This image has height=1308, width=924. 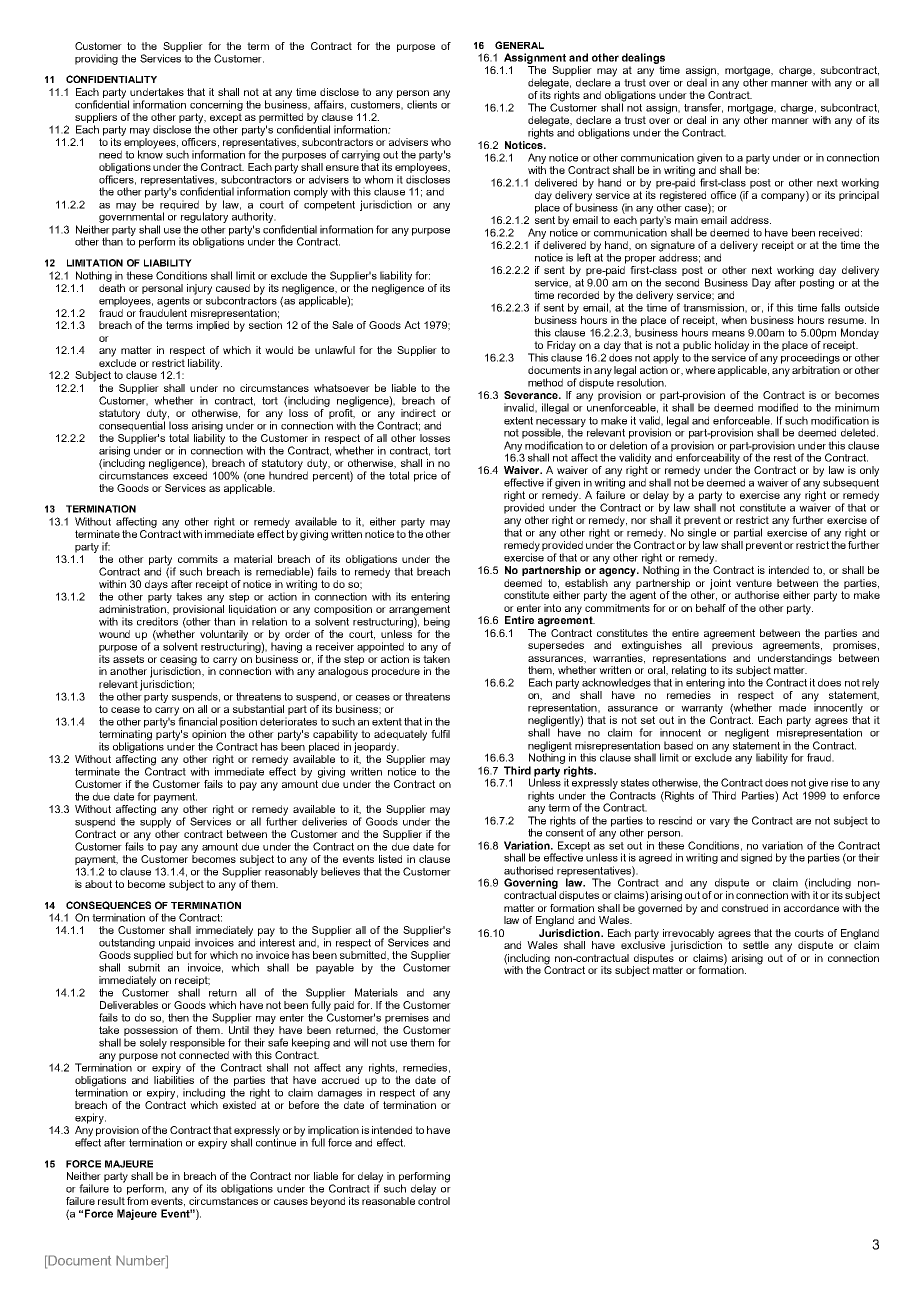 I want to click on transfer, so click(x=703, y=108).
